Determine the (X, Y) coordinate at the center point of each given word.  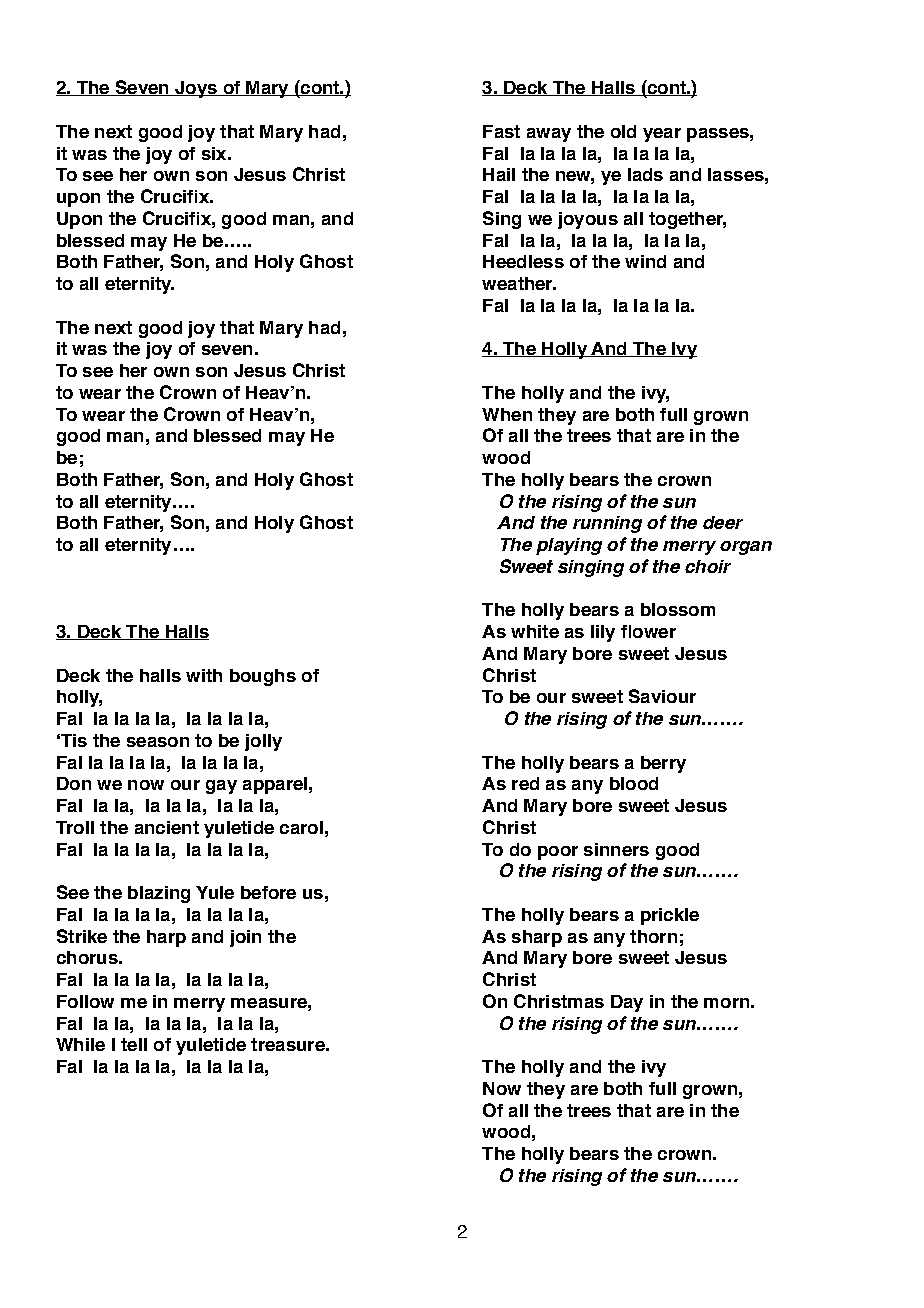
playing (569, 546)
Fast (501, 131)
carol (301, 827)
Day (627, 1003)
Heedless (523, 261)
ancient (167, 827)
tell (134, 1044)
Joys (196, 89)
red (525, 783)
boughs (263, 677)
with (204, 675)
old (623, 131)
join (245, 938)
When (507, 414)
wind (645, 261)
